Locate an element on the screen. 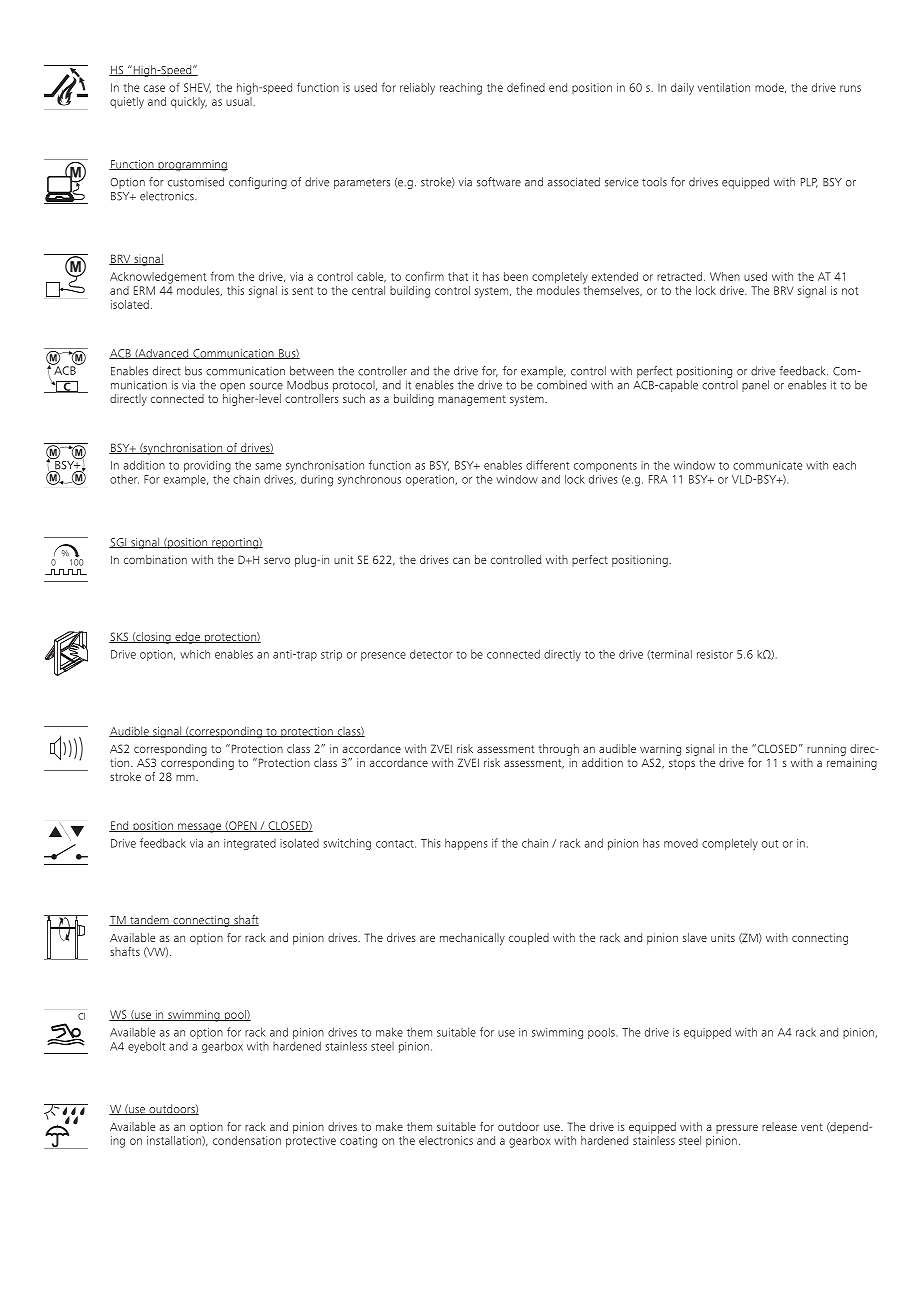 The height and width of the screenshot is (1308, 924). detector is located at coordinates (431, 654).
